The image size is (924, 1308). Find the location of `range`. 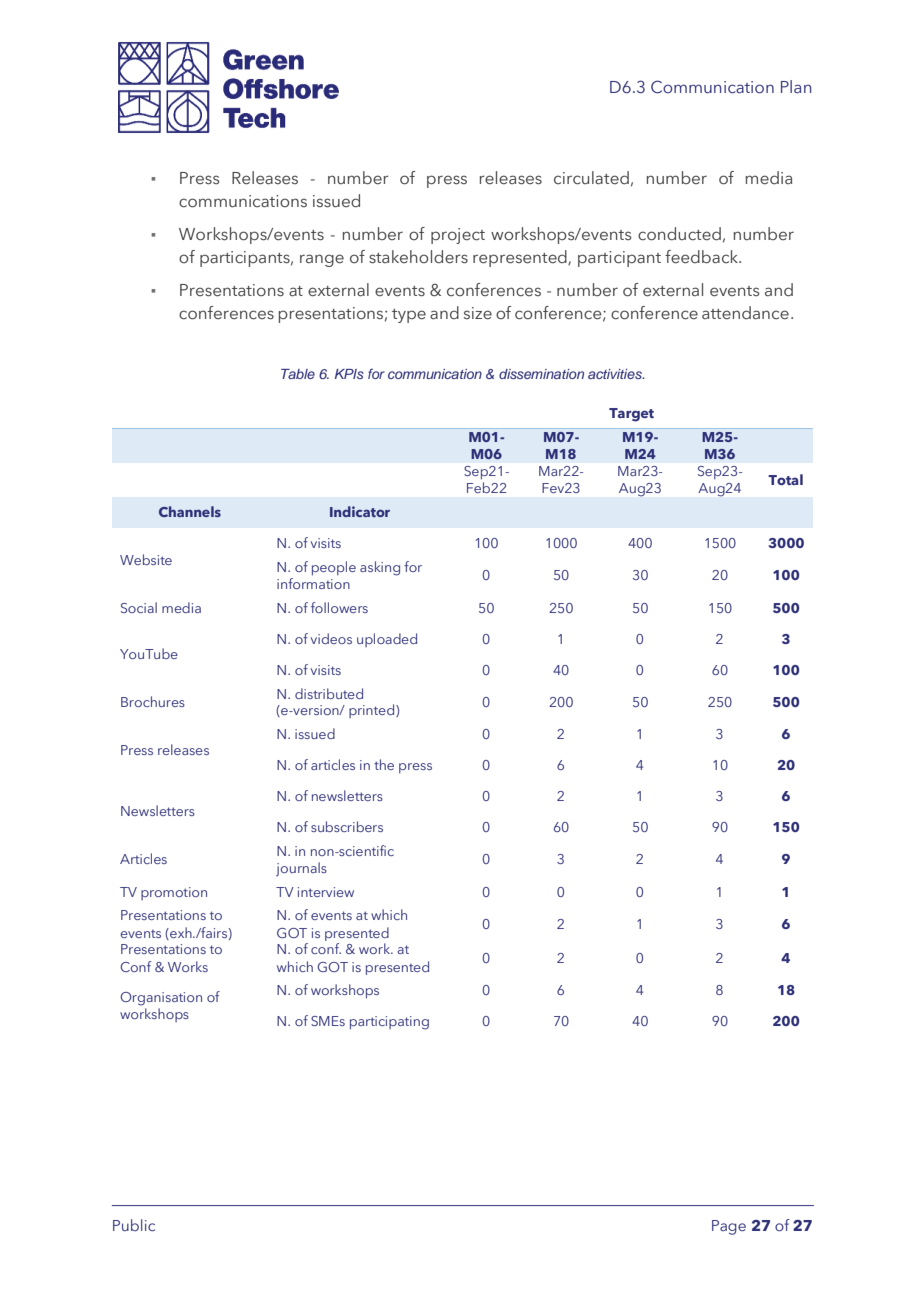

range is located at coordinates (322, 260).
